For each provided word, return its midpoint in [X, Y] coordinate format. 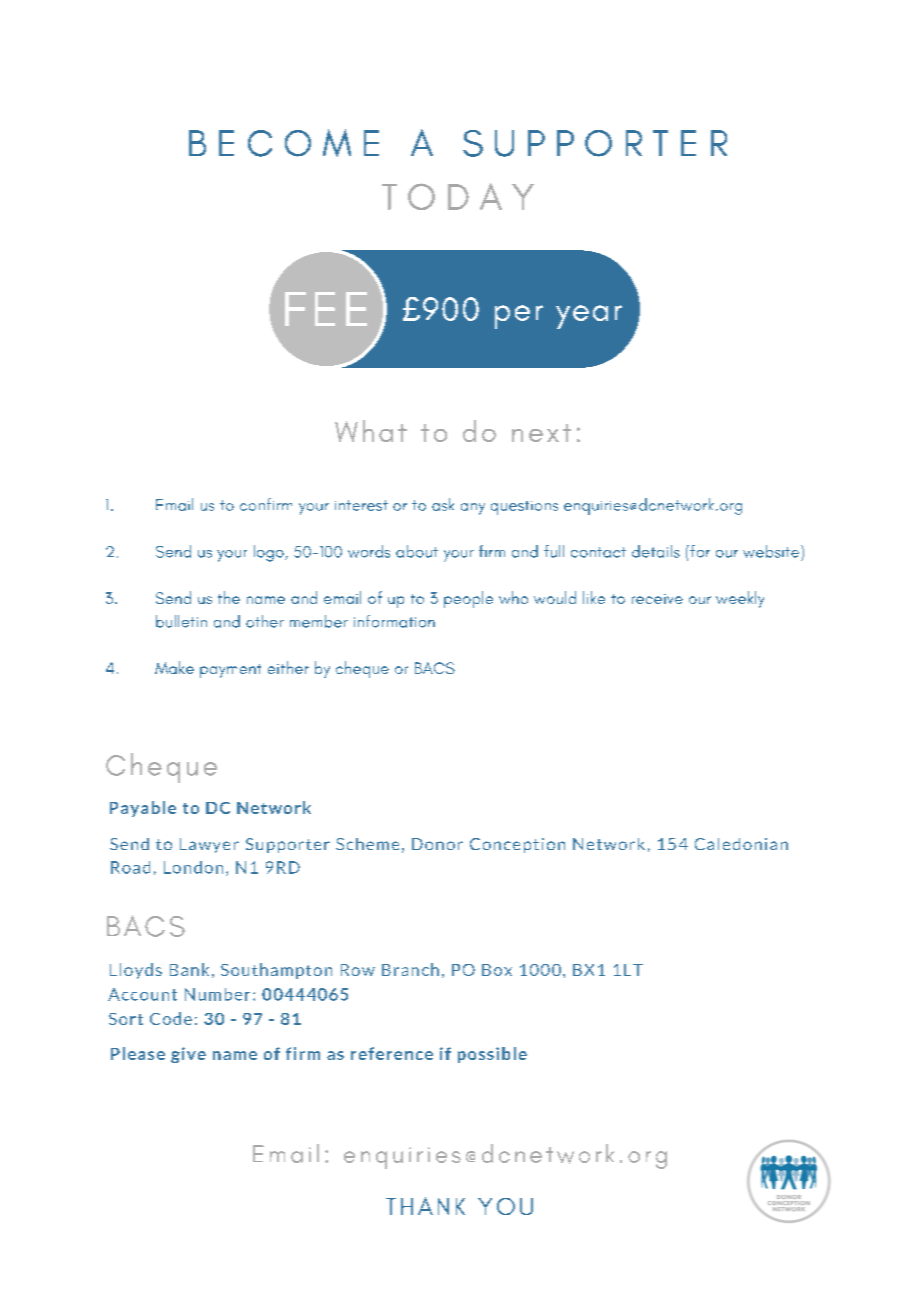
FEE [326, 309]
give [188, 1055]
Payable [143, 809]
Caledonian [741, 844]
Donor [437, 844]
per [519, 317]
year [589, 317]
